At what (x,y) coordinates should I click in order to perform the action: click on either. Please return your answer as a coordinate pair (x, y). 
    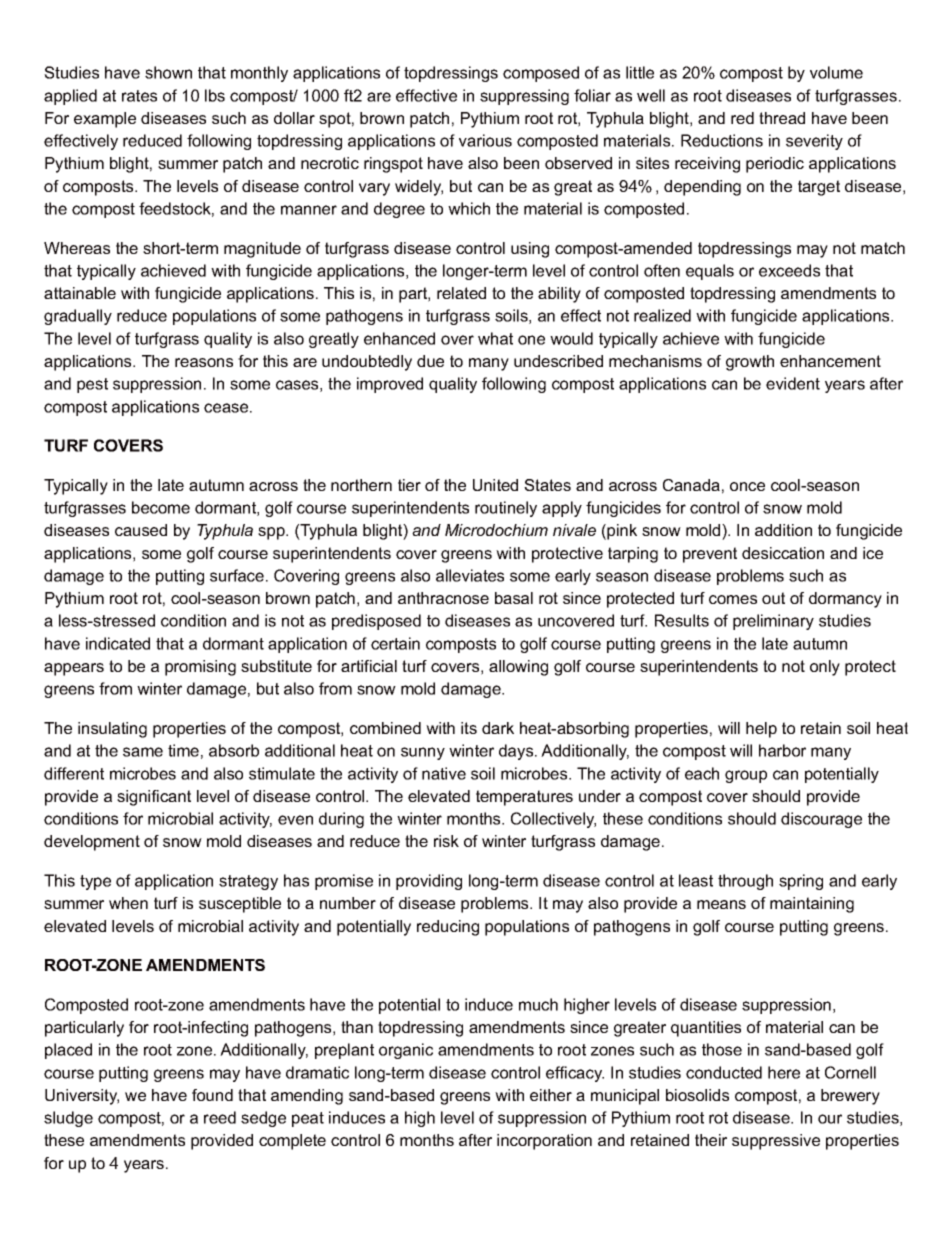
    Looking at the image, I should click on (551, 1095).
